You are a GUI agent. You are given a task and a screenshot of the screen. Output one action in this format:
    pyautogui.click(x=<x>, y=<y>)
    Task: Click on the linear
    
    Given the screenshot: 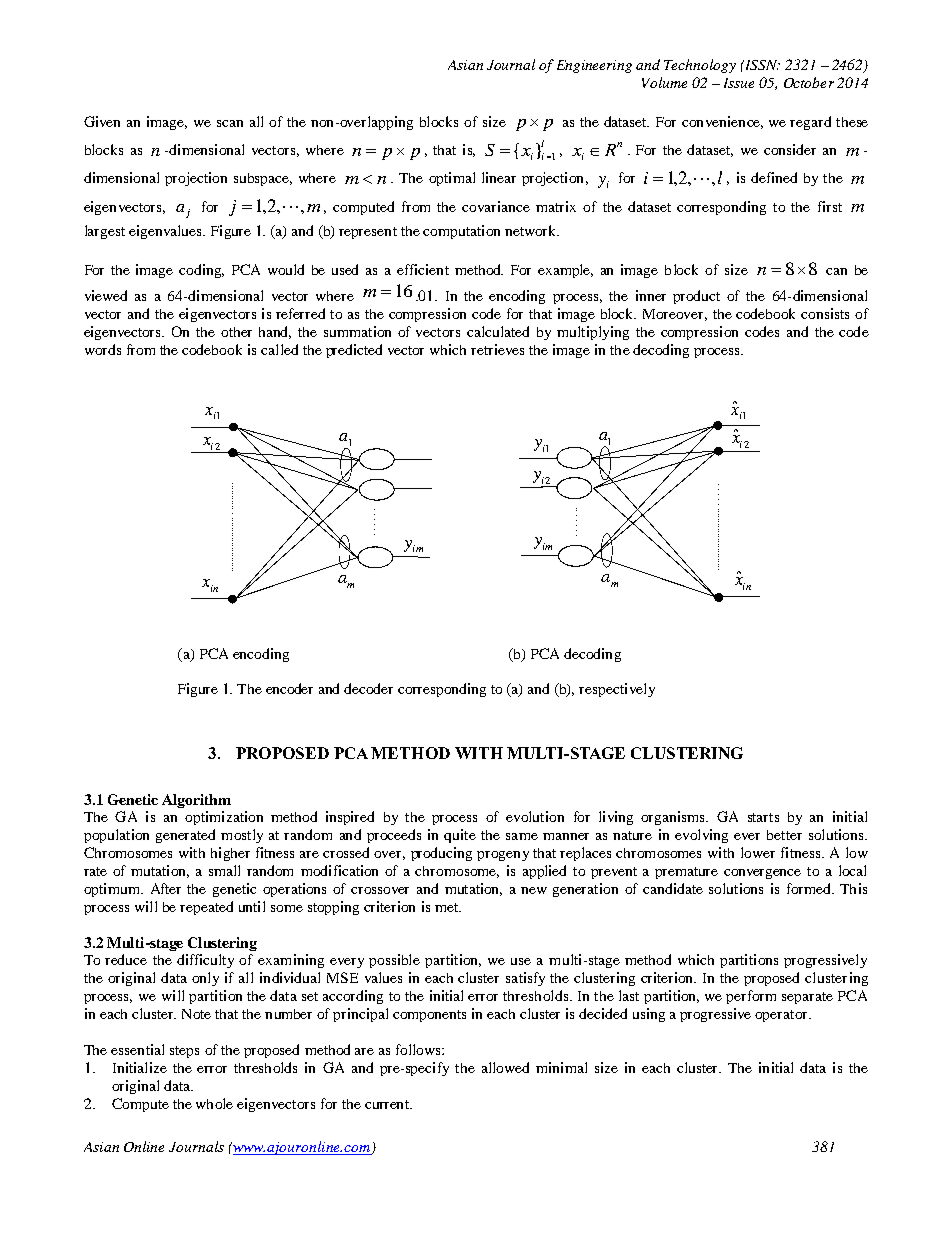 What is the action you would take?
    pyautogui.click(x=499, y=177)
